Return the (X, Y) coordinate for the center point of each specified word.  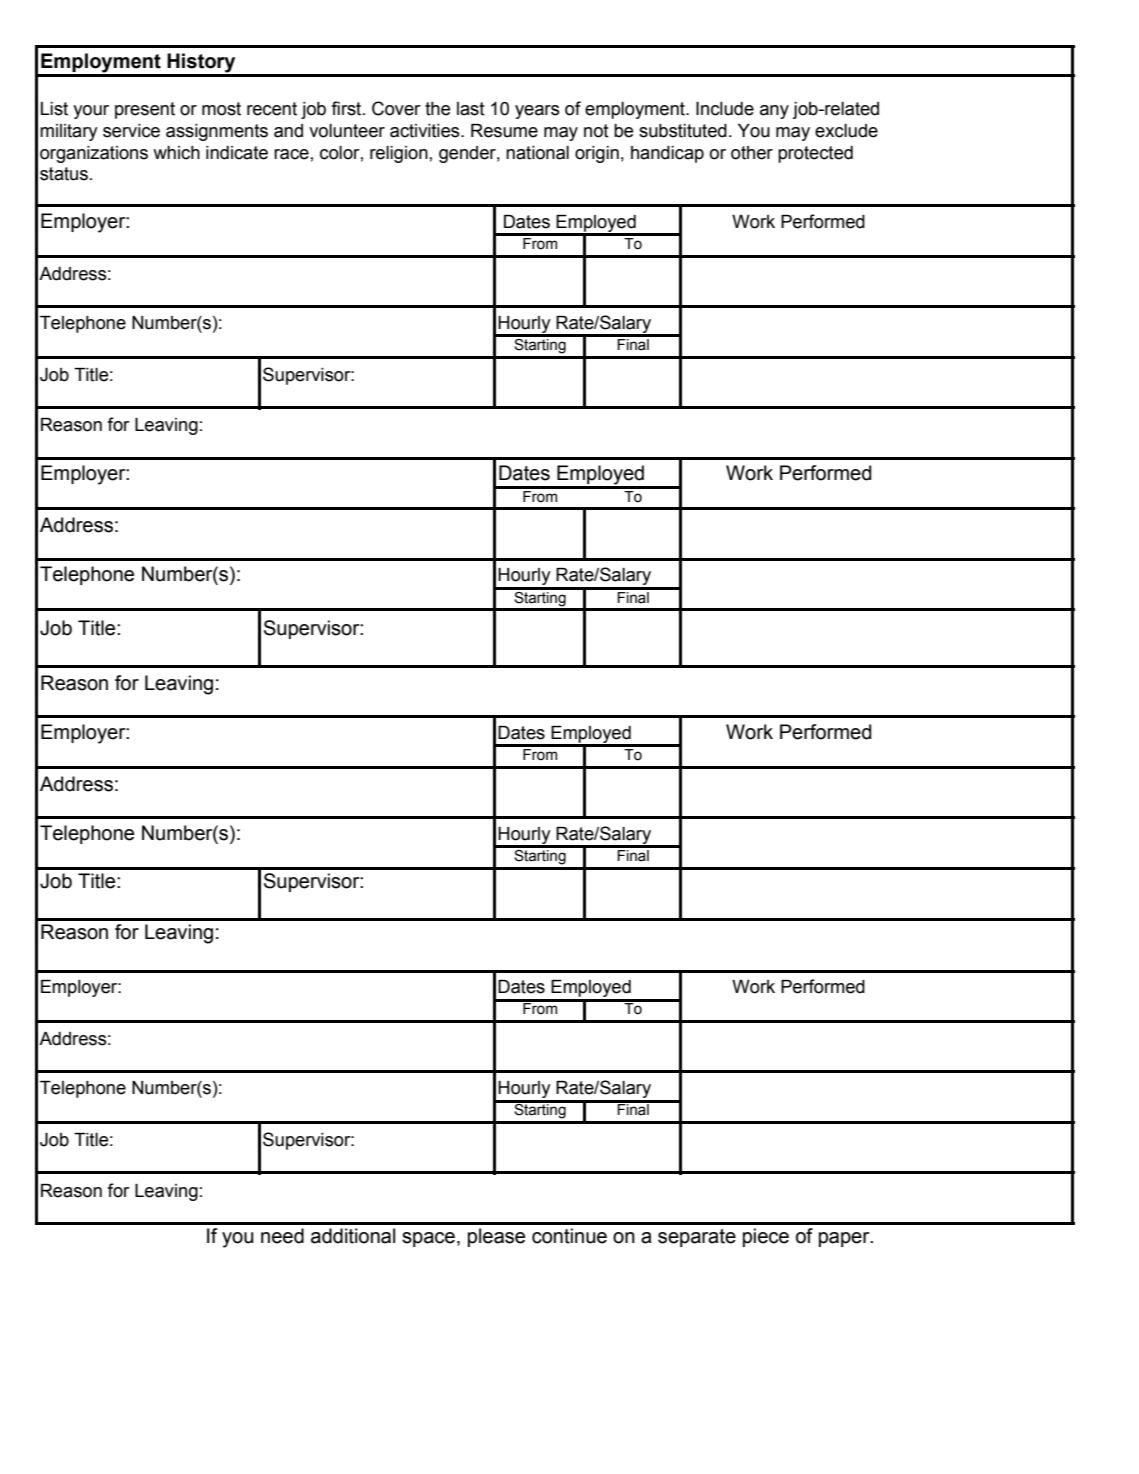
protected (815, 154)
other (752, 153)
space (428, 1239)
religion (399, 154)
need (282, 1236)
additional (353, 1236)
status (64, 174)
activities (426, 131)
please (496, 1237)
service (131, 131)
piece (766, 1237)
